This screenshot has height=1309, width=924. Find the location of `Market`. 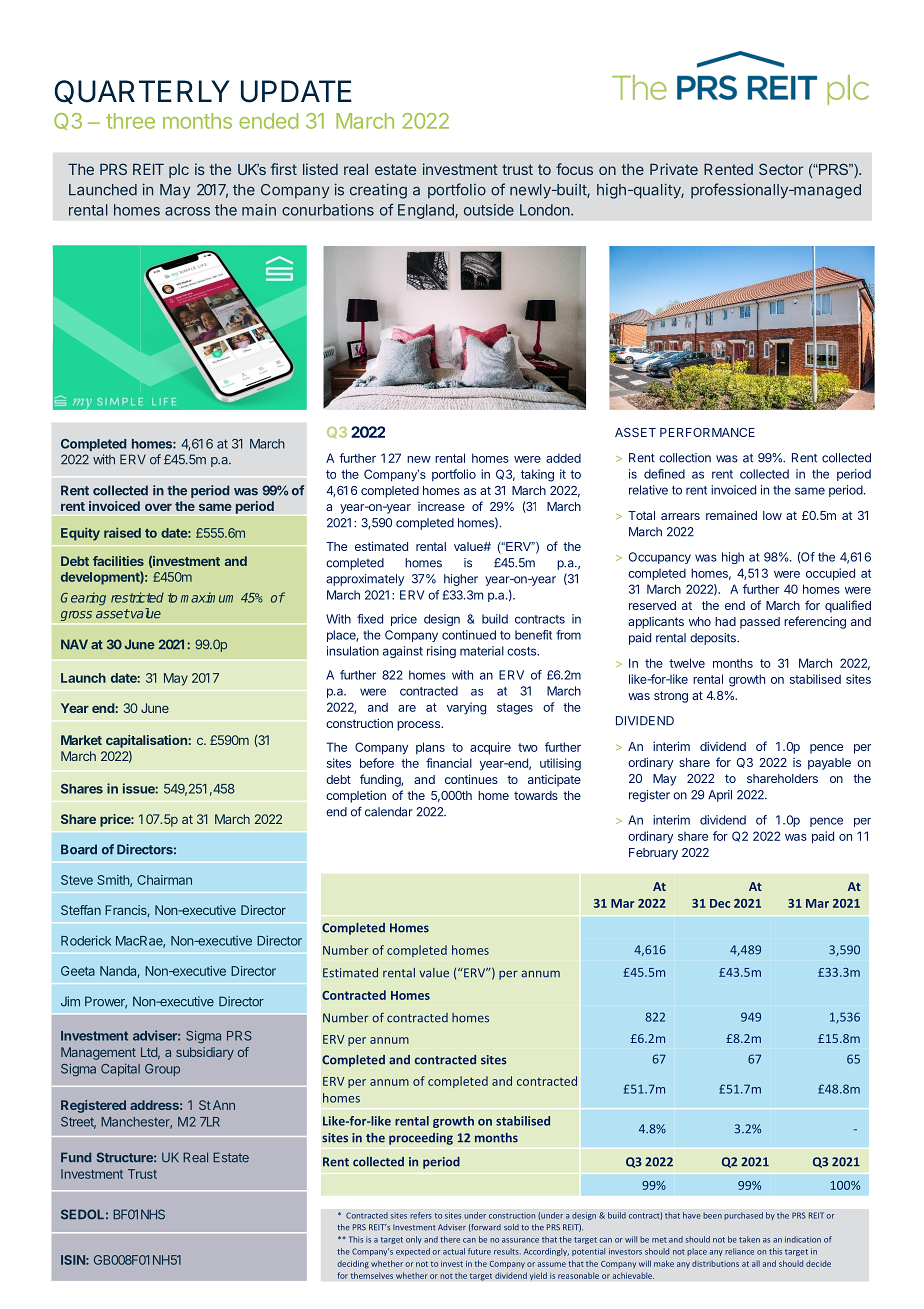

Market is located at coordinates (81, 740).
